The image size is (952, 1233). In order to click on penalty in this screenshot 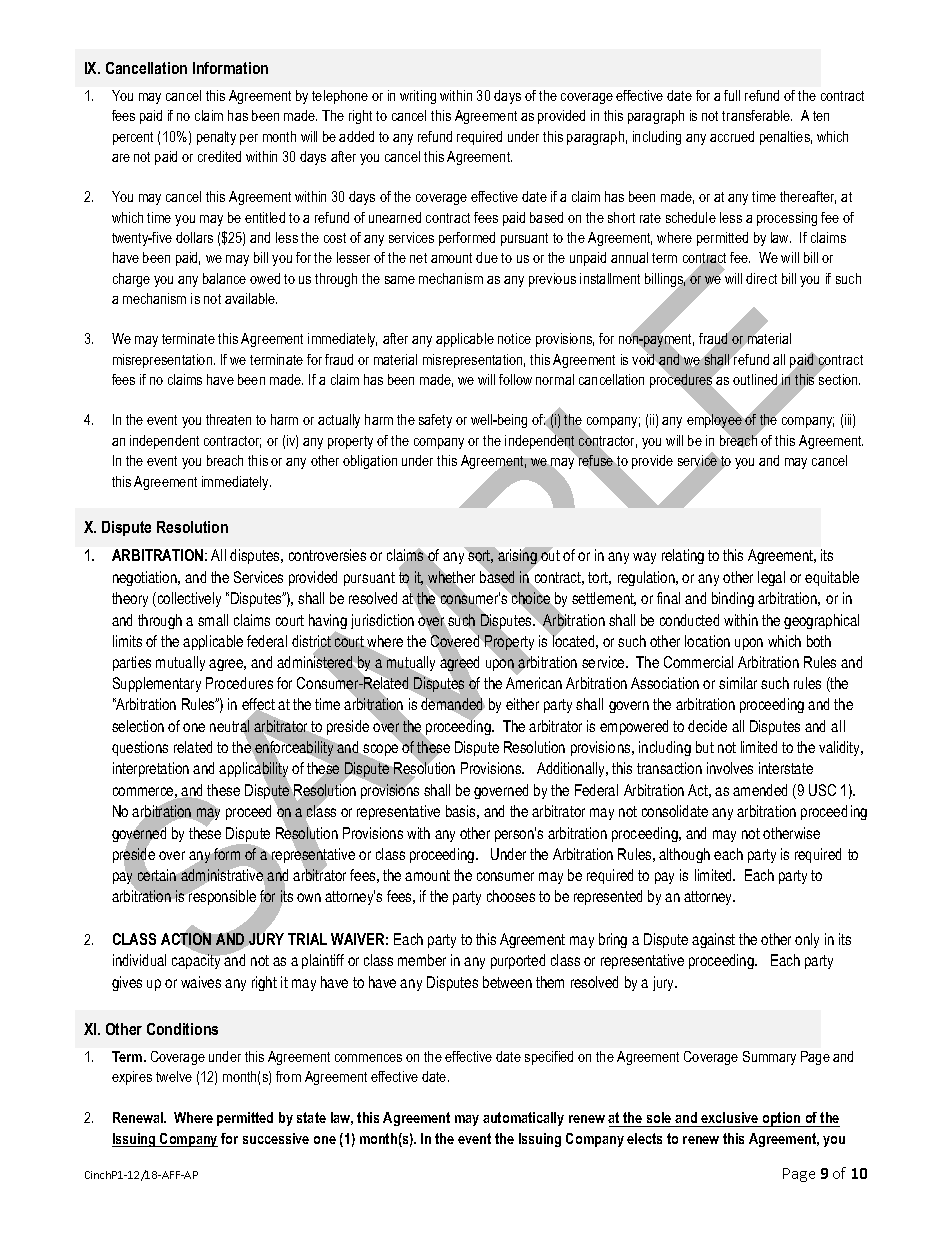, I will do `click(216, 138)`.
